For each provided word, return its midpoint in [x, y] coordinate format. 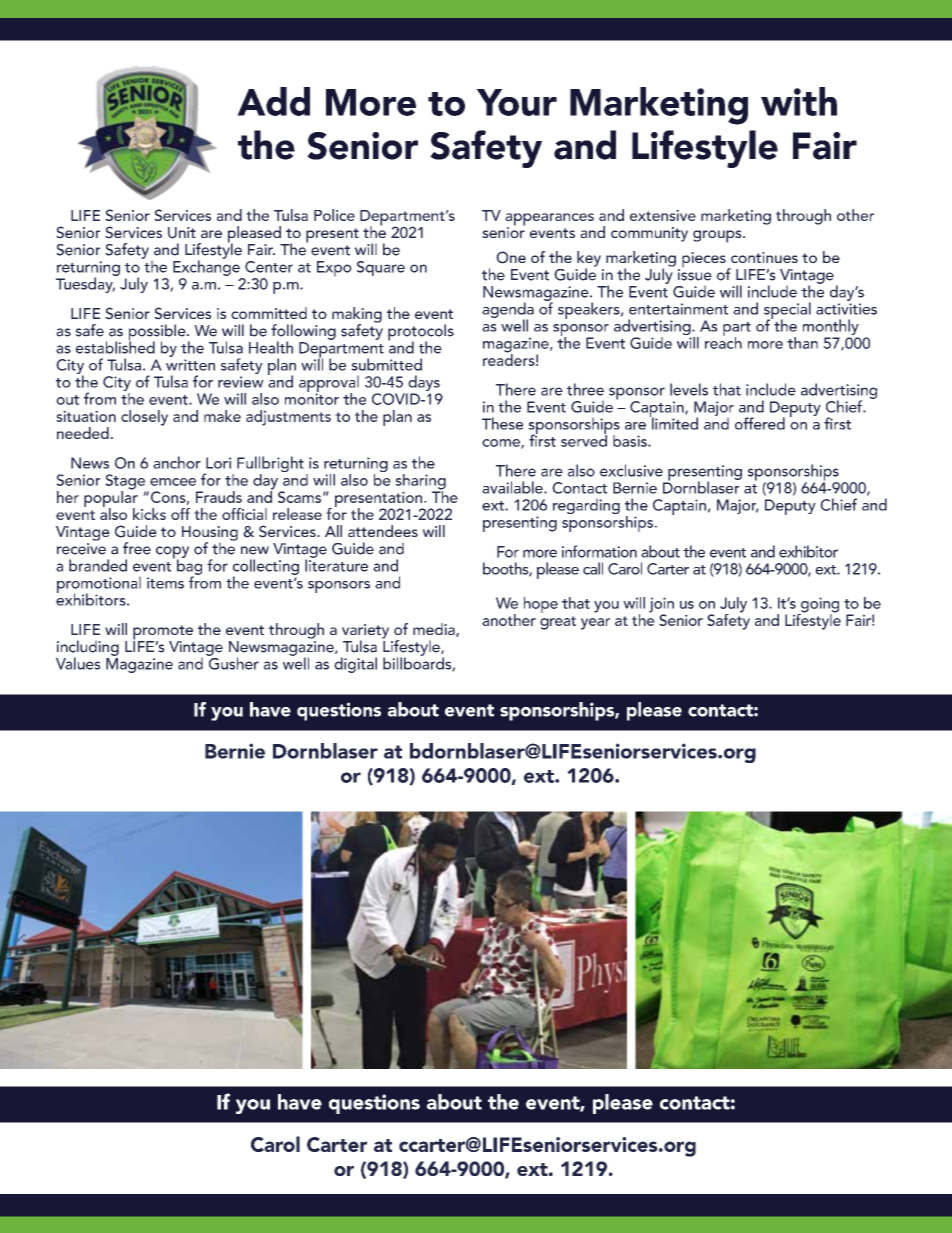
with [799, 101]
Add [273, 101]
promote [163, 633]
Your [517, 102]
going [819, 606]
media [435, 630]
